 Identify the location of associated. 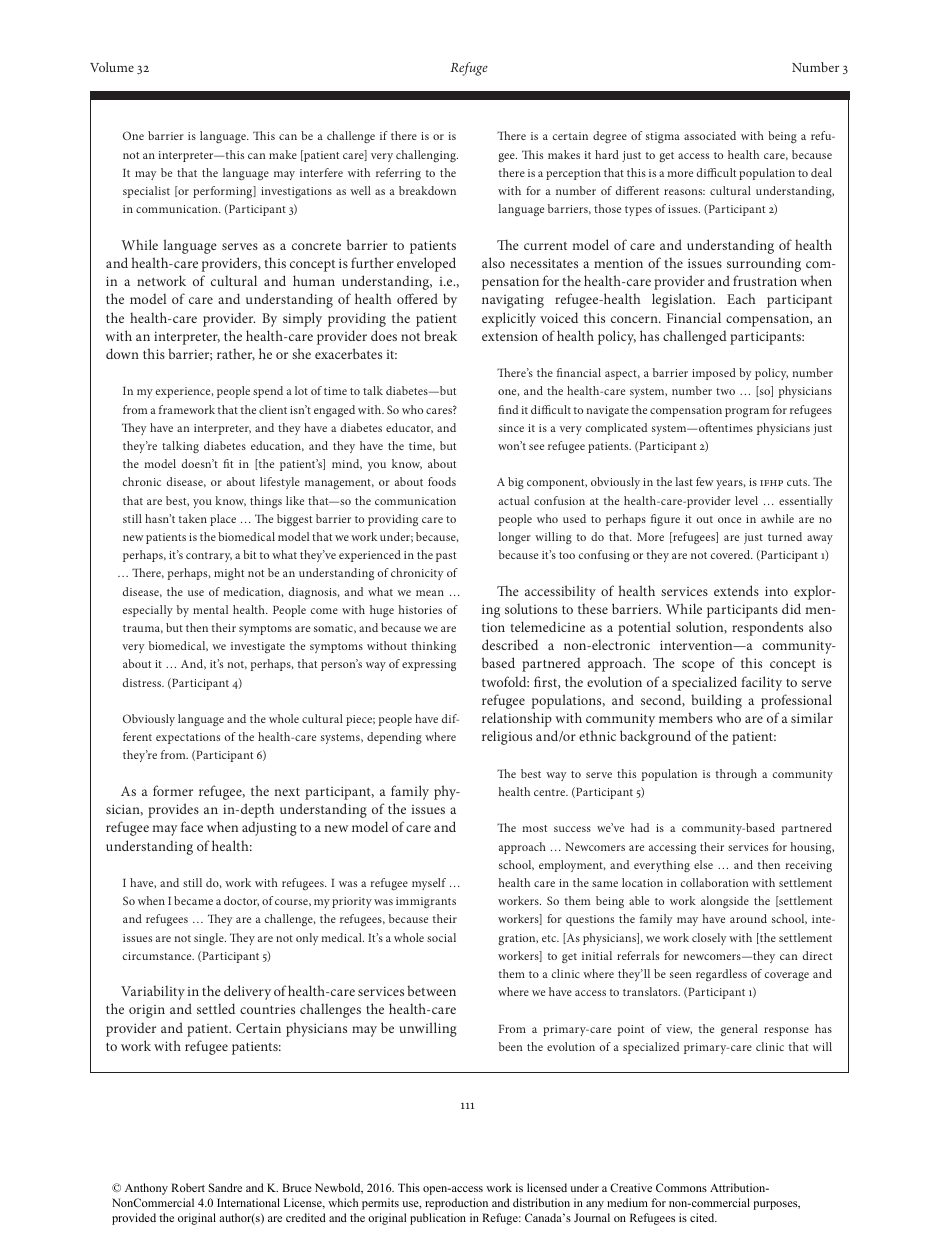
(710, 135).
